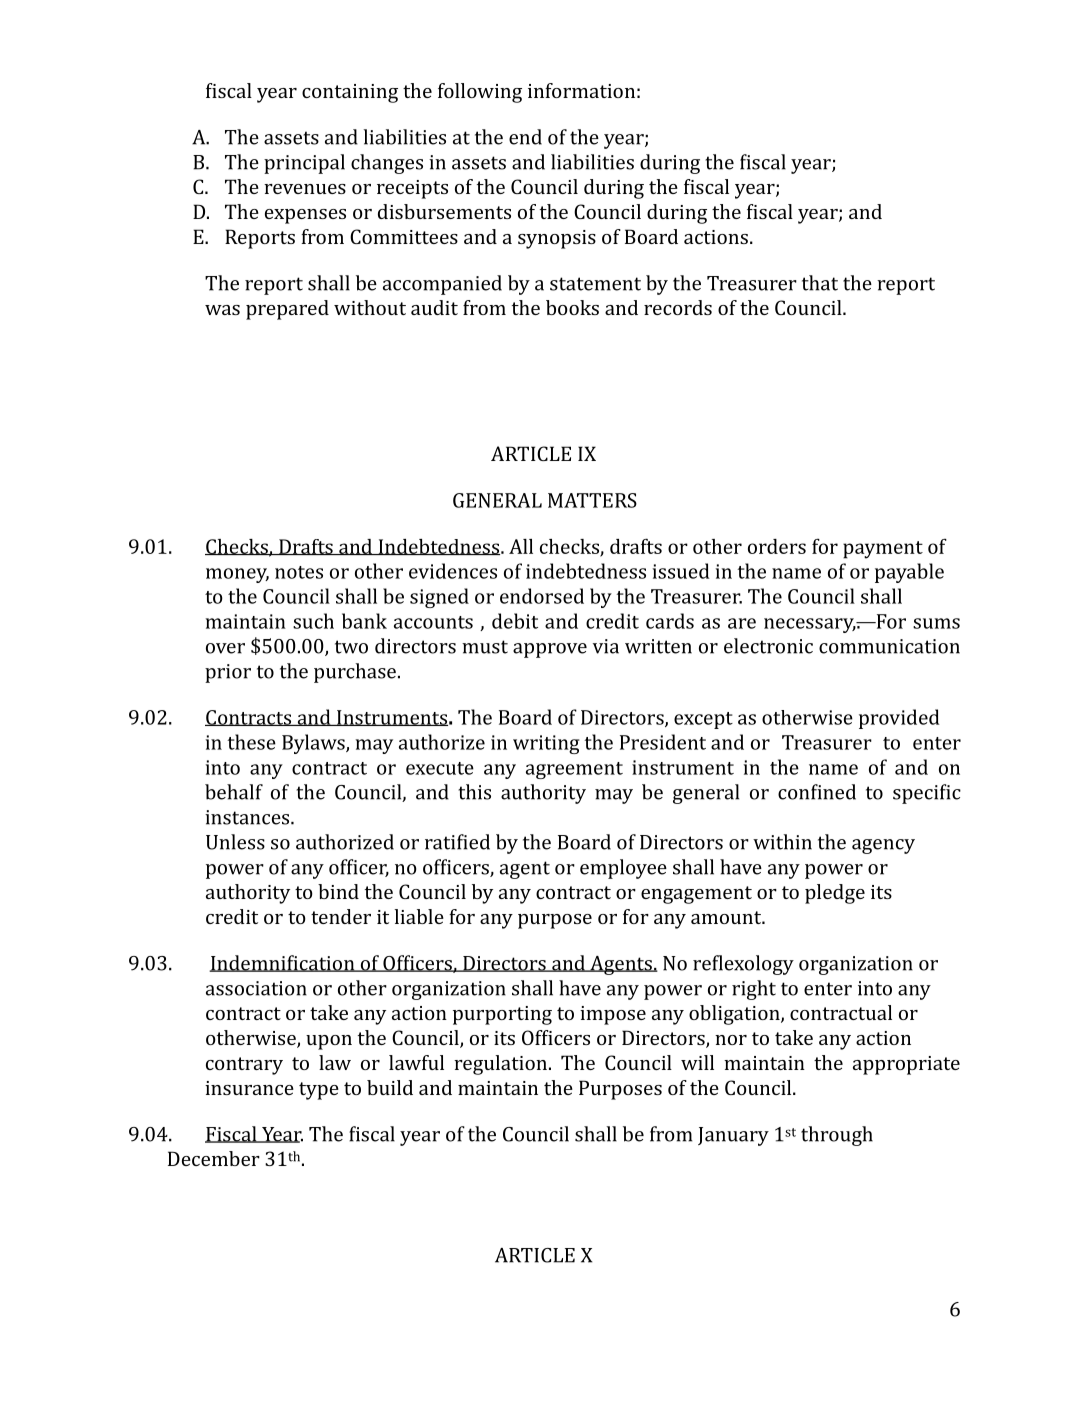  Describe the element at coordinates (480, 93) in the screenshot. I see `following` at that location.
